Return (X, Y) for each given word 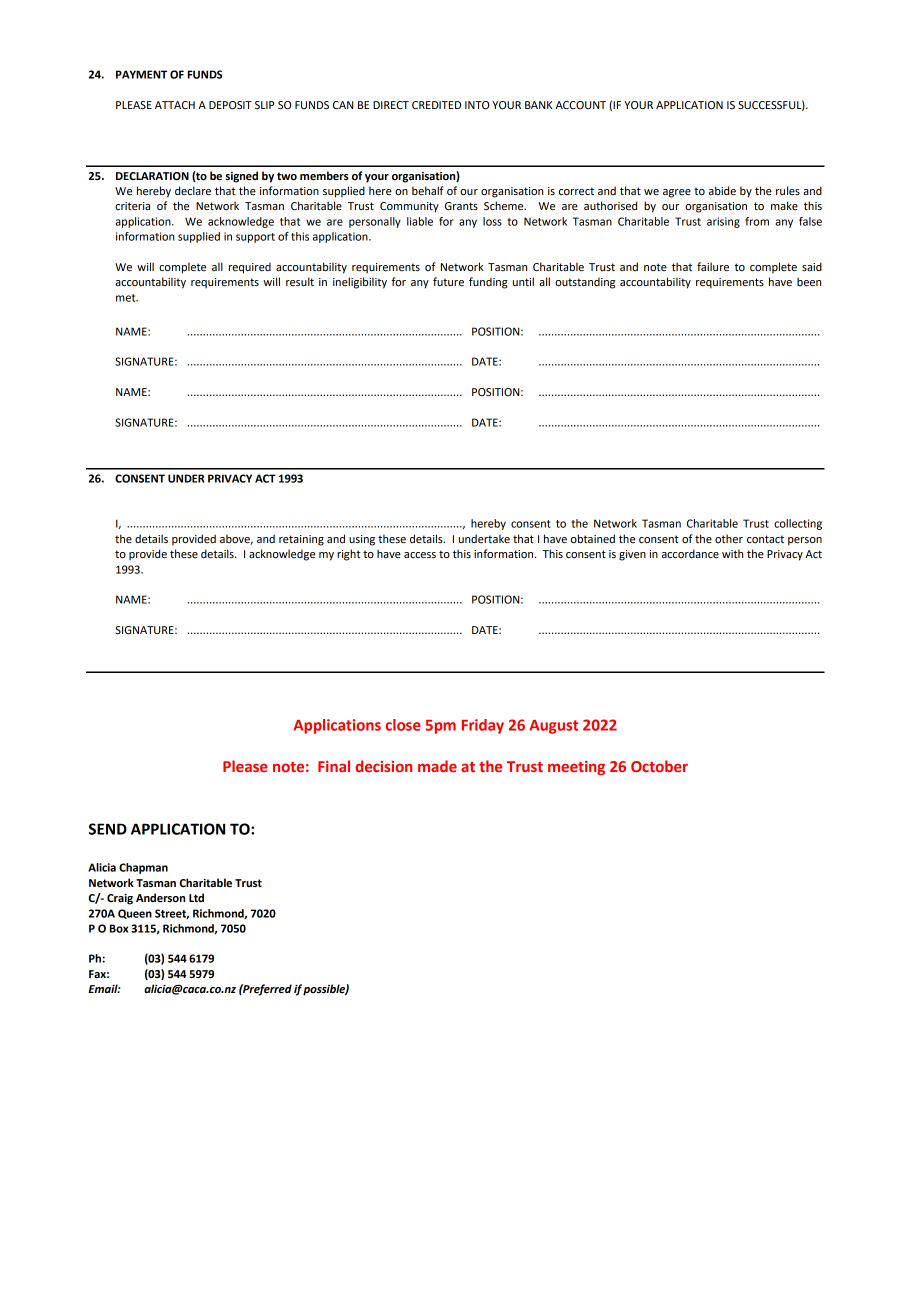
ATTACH (175, 105)
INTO (477, 105)
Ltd (196, 897)
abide (722, 191)
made (437, 766)
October (659, 766)
